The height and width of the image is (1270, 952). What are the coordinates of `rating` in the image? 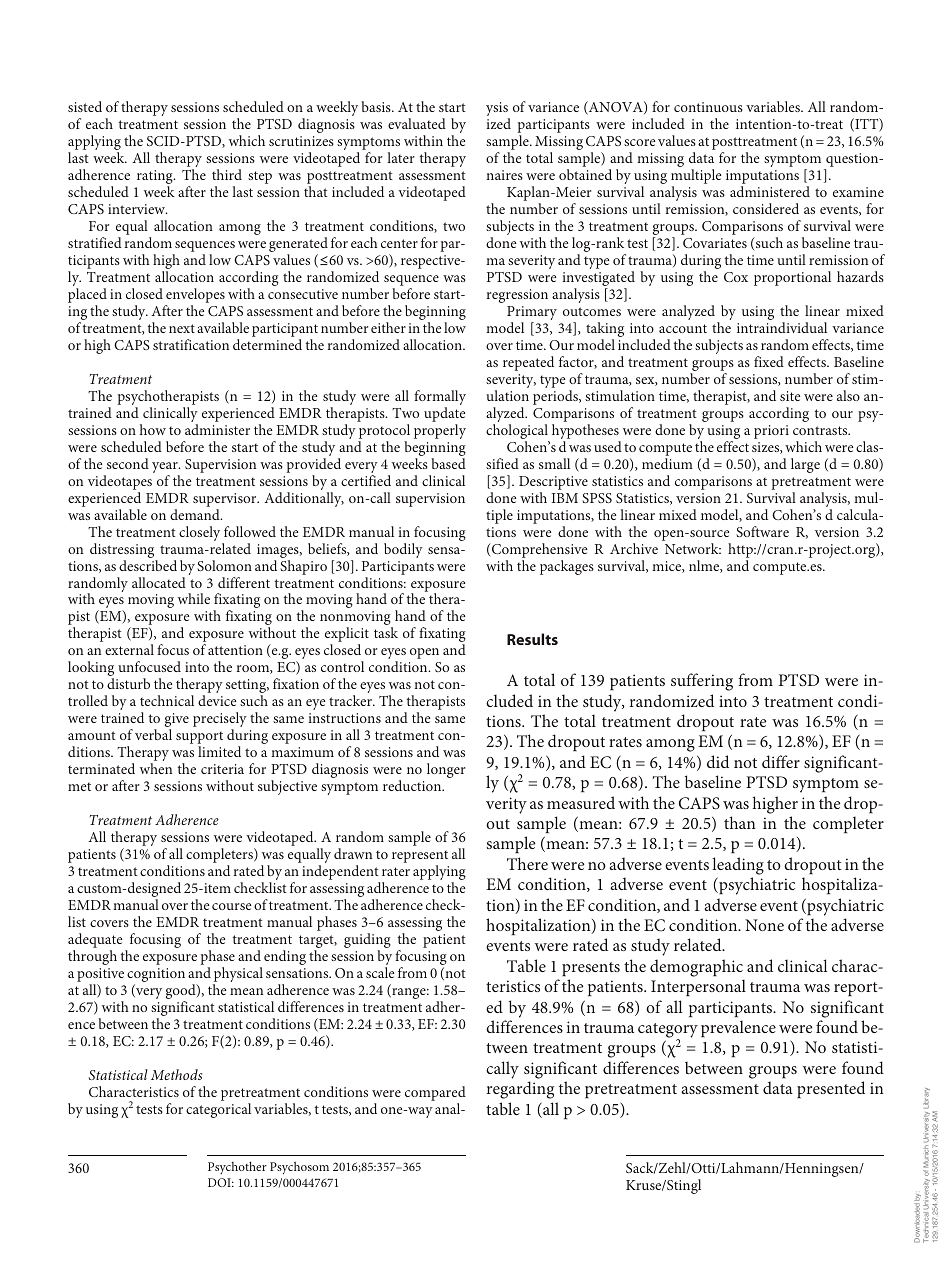 It's located at (156, 178).
